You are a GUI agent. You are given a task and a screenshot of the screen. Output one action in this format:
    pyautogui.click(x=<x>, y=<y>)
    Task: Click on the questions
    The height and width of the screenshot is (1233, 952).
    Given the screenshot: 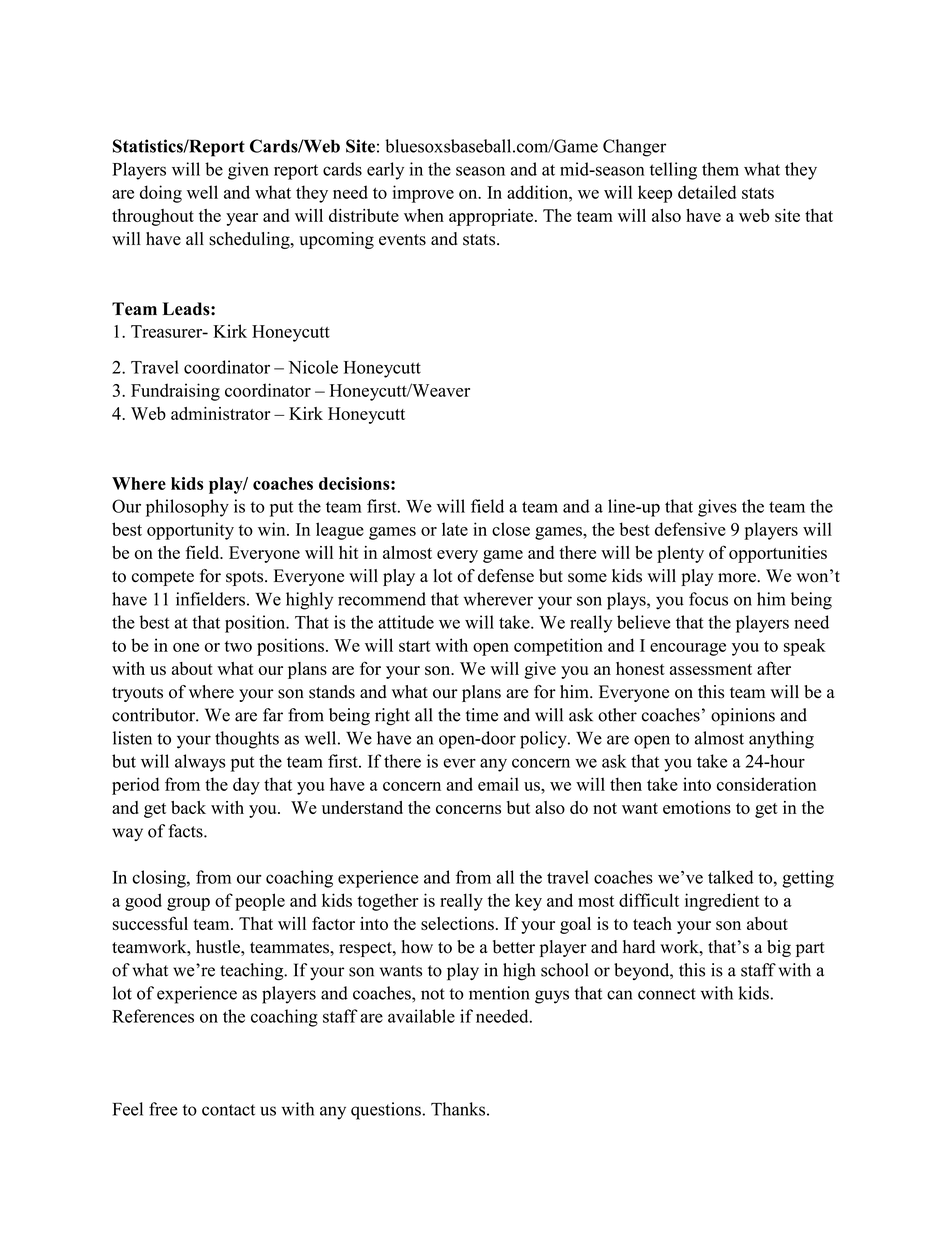 What is the action you would take?
    pyautogui.click(x=386, y=1111)
